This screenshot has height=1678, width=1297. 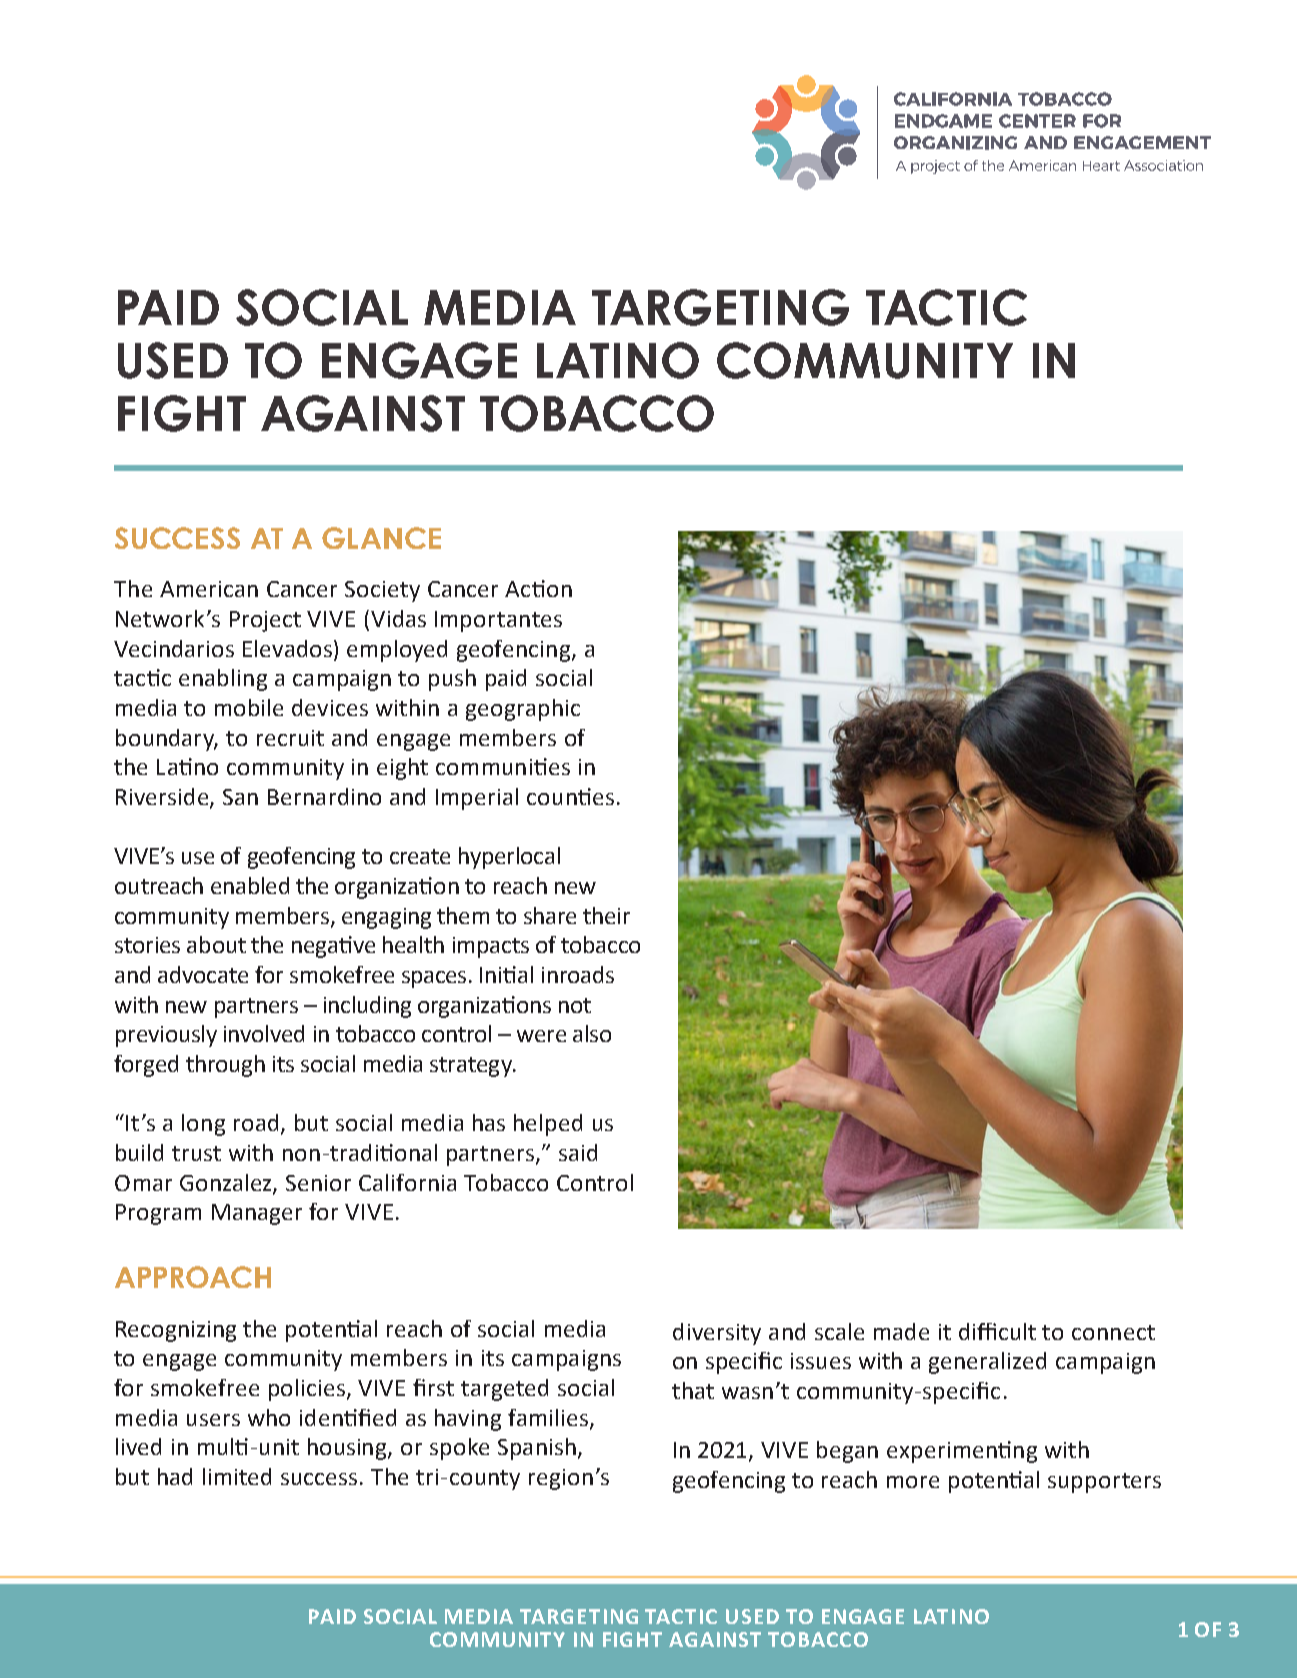 What do you see at coordinates (209, 589) in the screenshot?
I see `American` at bounding box center [209, 589].
